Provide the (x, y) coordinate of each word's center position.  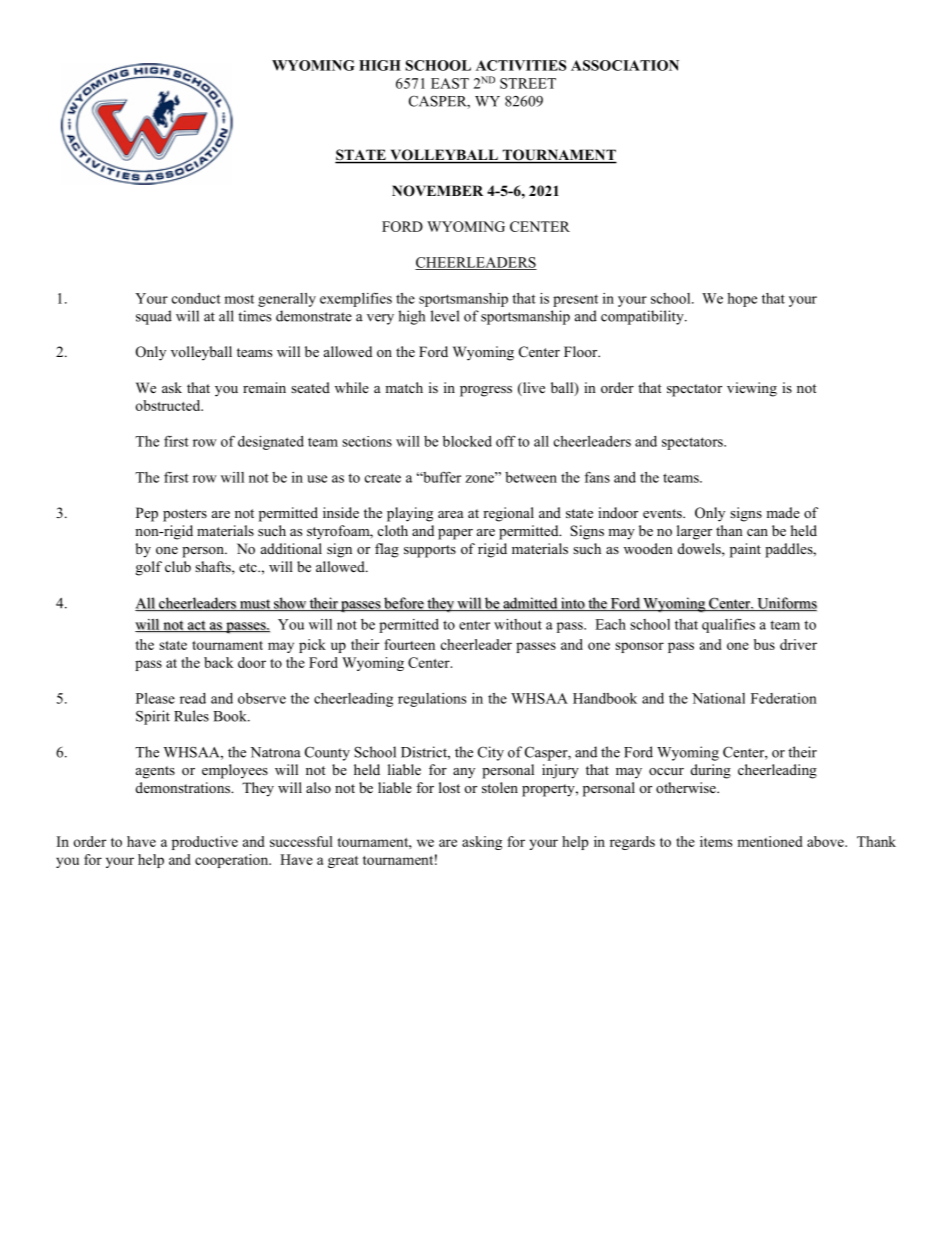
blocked (467, 441)
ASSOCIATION (625, 65)
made (783, 512)
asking (482, 843)
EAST (450, 83)
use (317, 479)
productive (205, 843)
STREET (528, 83)
